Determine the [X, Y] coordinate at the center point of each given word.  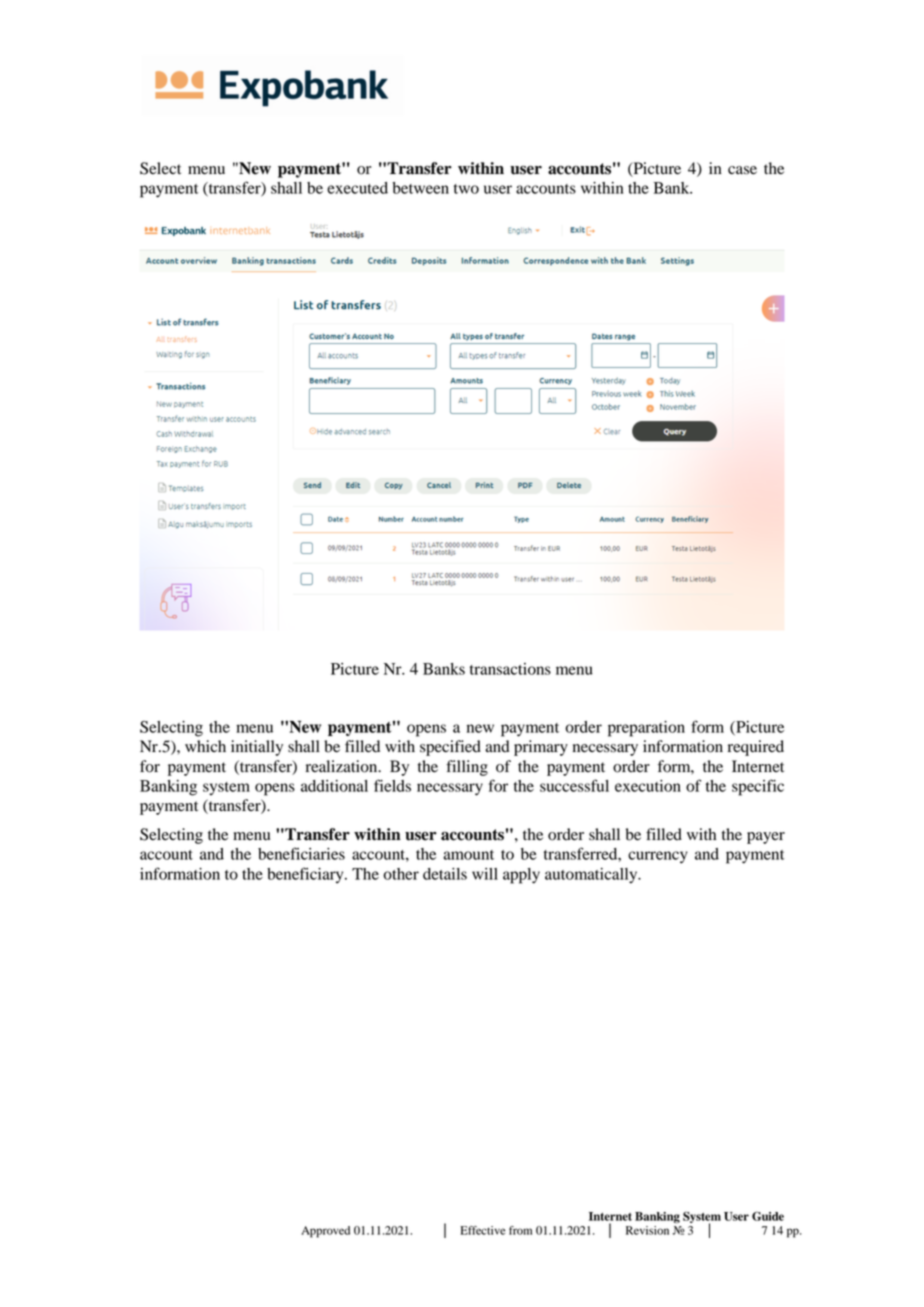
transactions [510, 669]
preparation [646, 729]
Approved [325, 1232]
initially [257, 748]
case [742, 170]
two [466, 189]
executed [357, 188]
